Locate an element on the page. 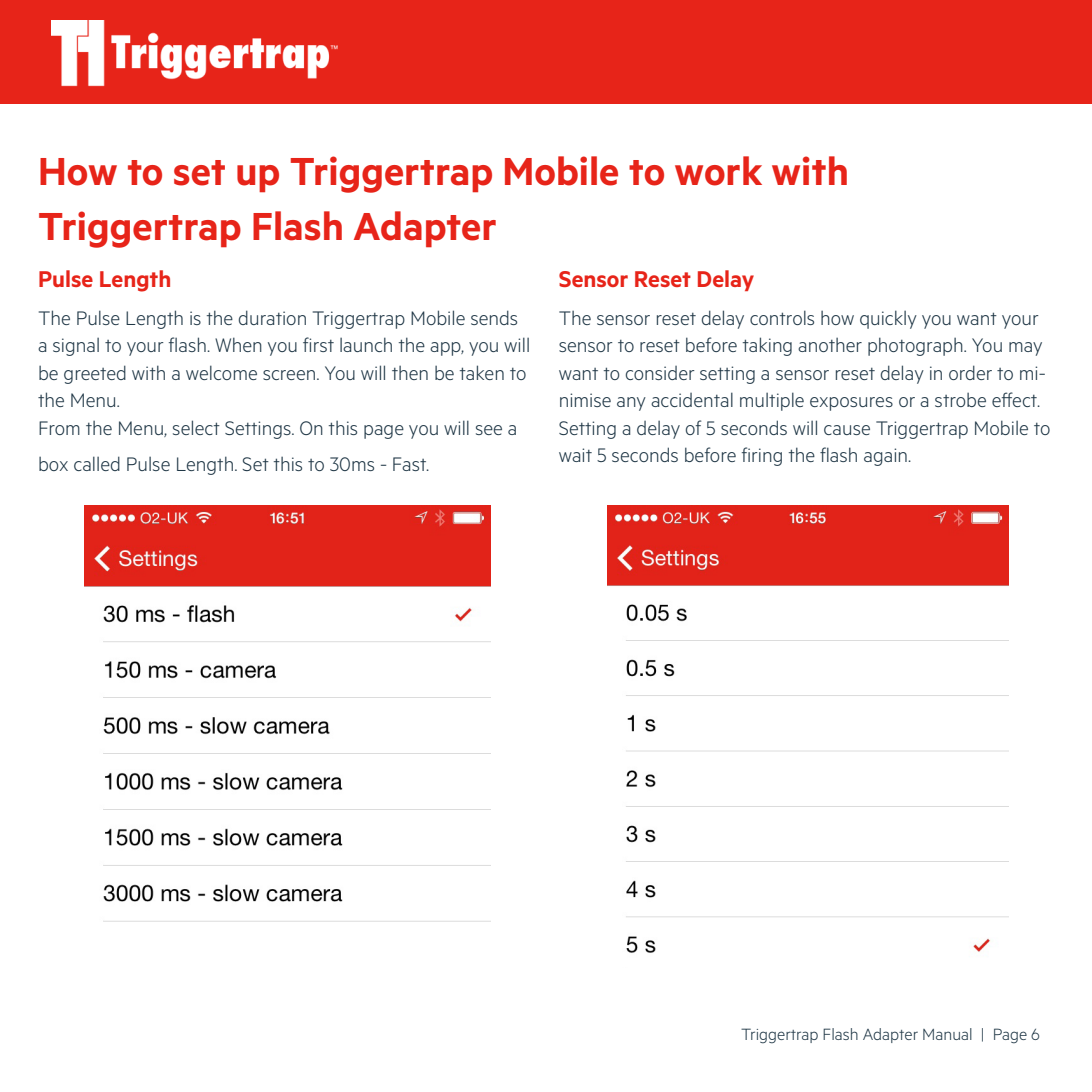  wait is located at coordinates (575, 455).
